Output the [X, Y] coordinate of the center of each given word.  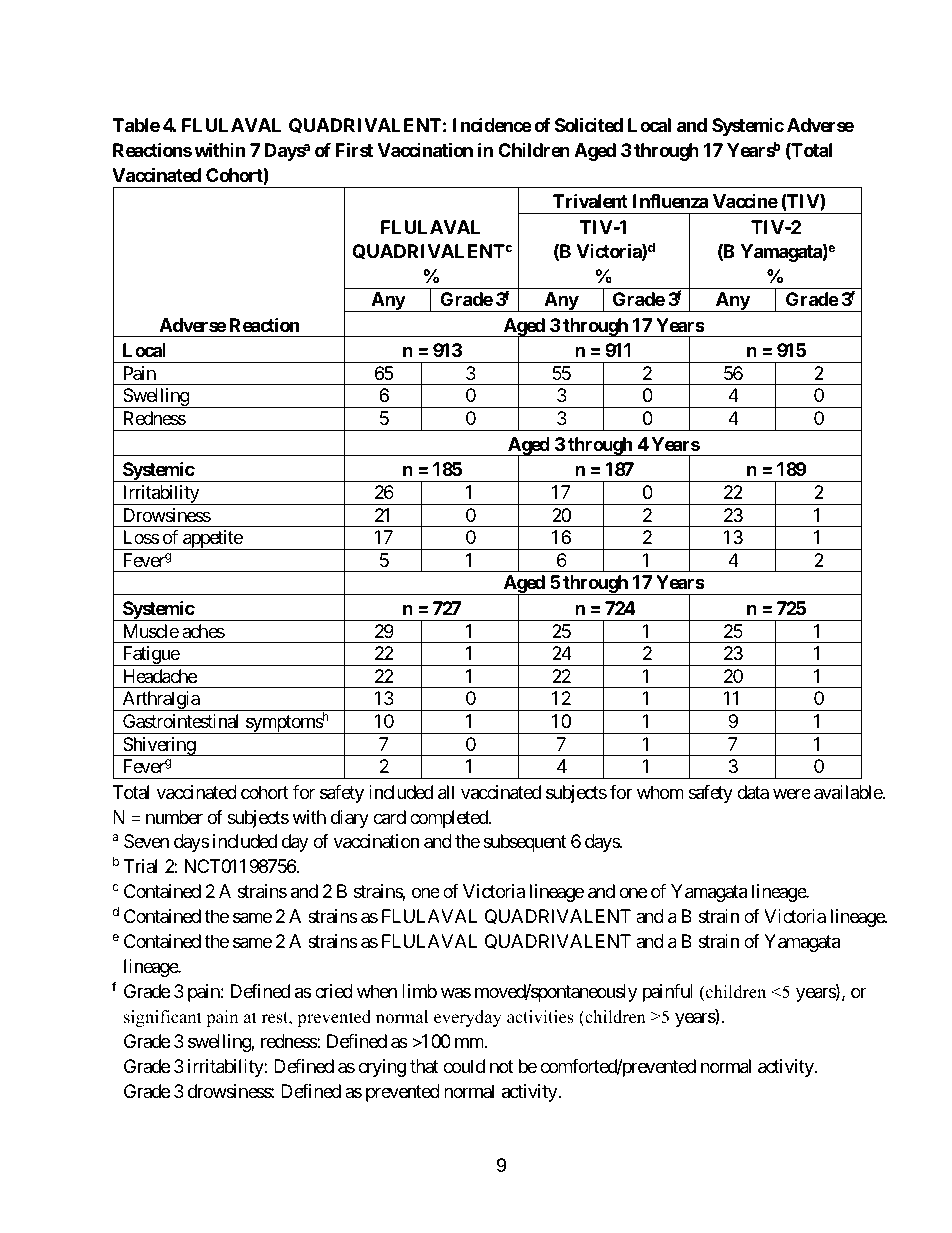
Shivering [159, 746]
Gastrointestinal [180, 721]
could [464, 1066]
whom [660, 792]
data [753, 792]
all [446, 792]
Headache [160, 676]
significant [163, 1018]
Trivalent [590, 200]
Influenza [670, 201]
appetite [212, 540]
